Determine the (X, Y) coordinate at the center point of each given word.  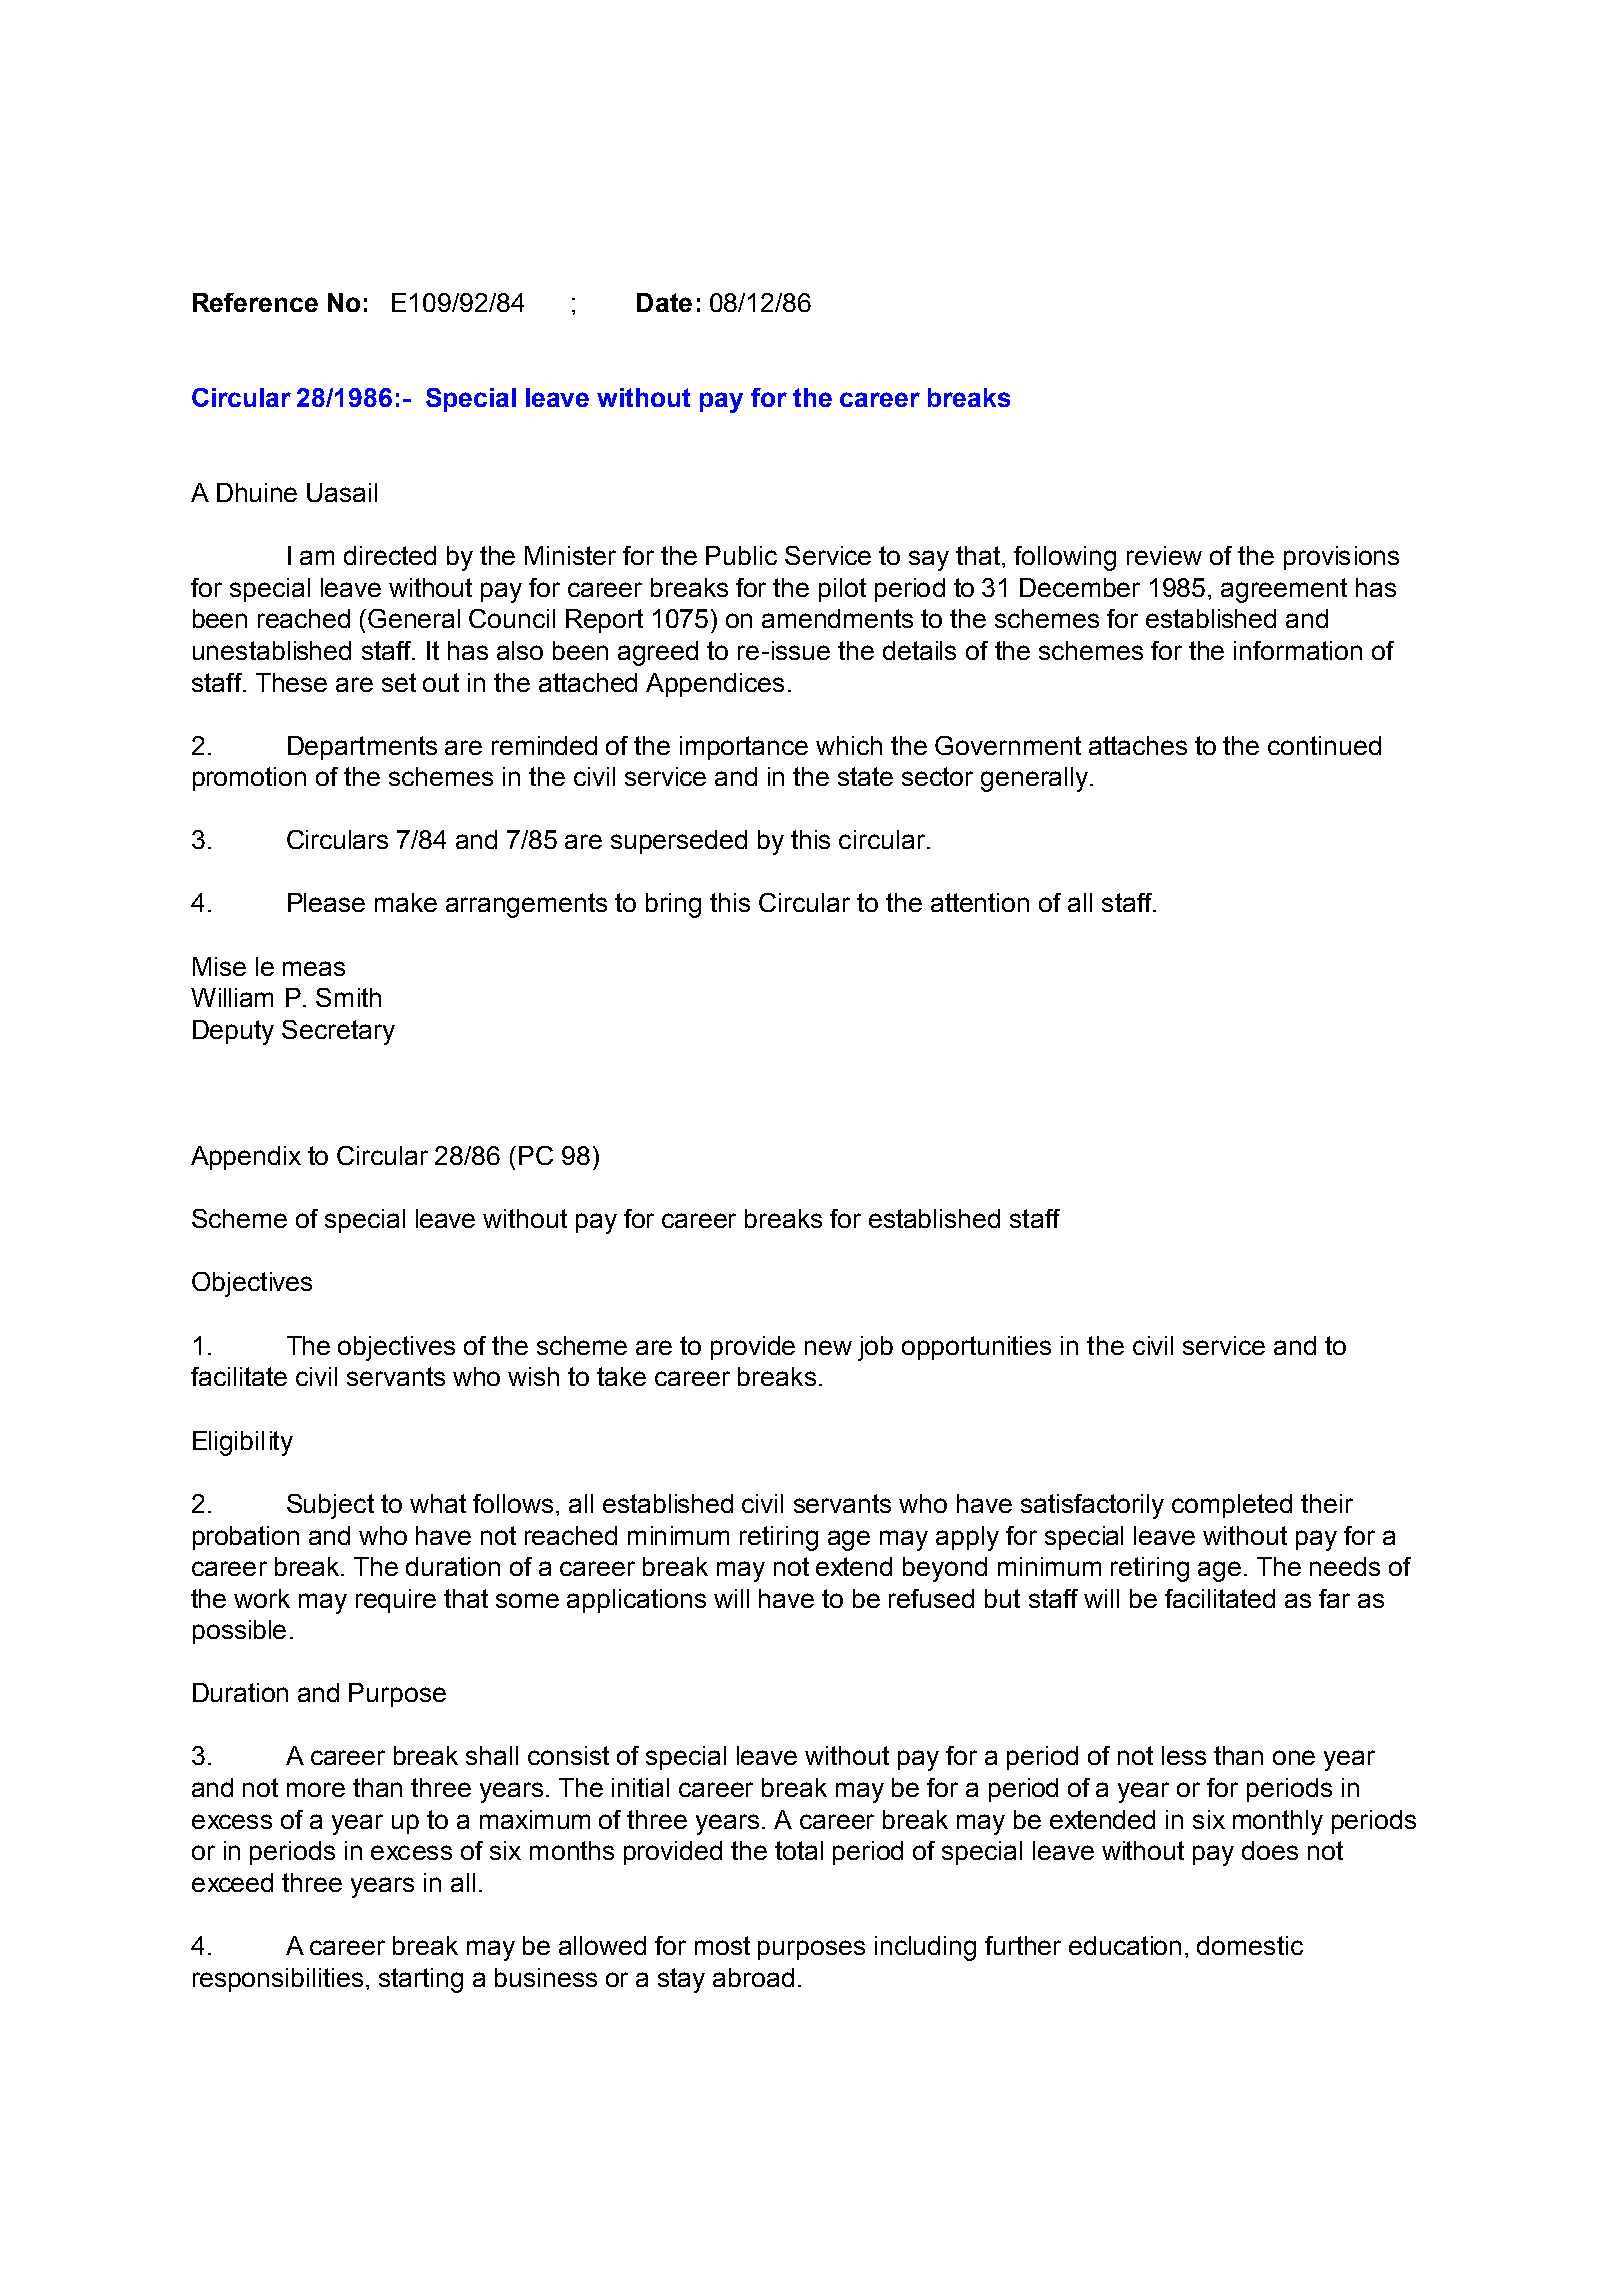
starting (421, 1980)
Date (664, 302)
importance (744, 748)
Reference (255, 302)
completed (1232, 1506)
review (1164, 555)
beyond (945, 1569)
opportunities (976, 1348)
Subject (330, 1506)
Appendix (246, 1158)
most (722, 1945)
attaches (1138, 745)
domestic (1250, 1945)
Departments (362, 748)
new (828, 1347)
